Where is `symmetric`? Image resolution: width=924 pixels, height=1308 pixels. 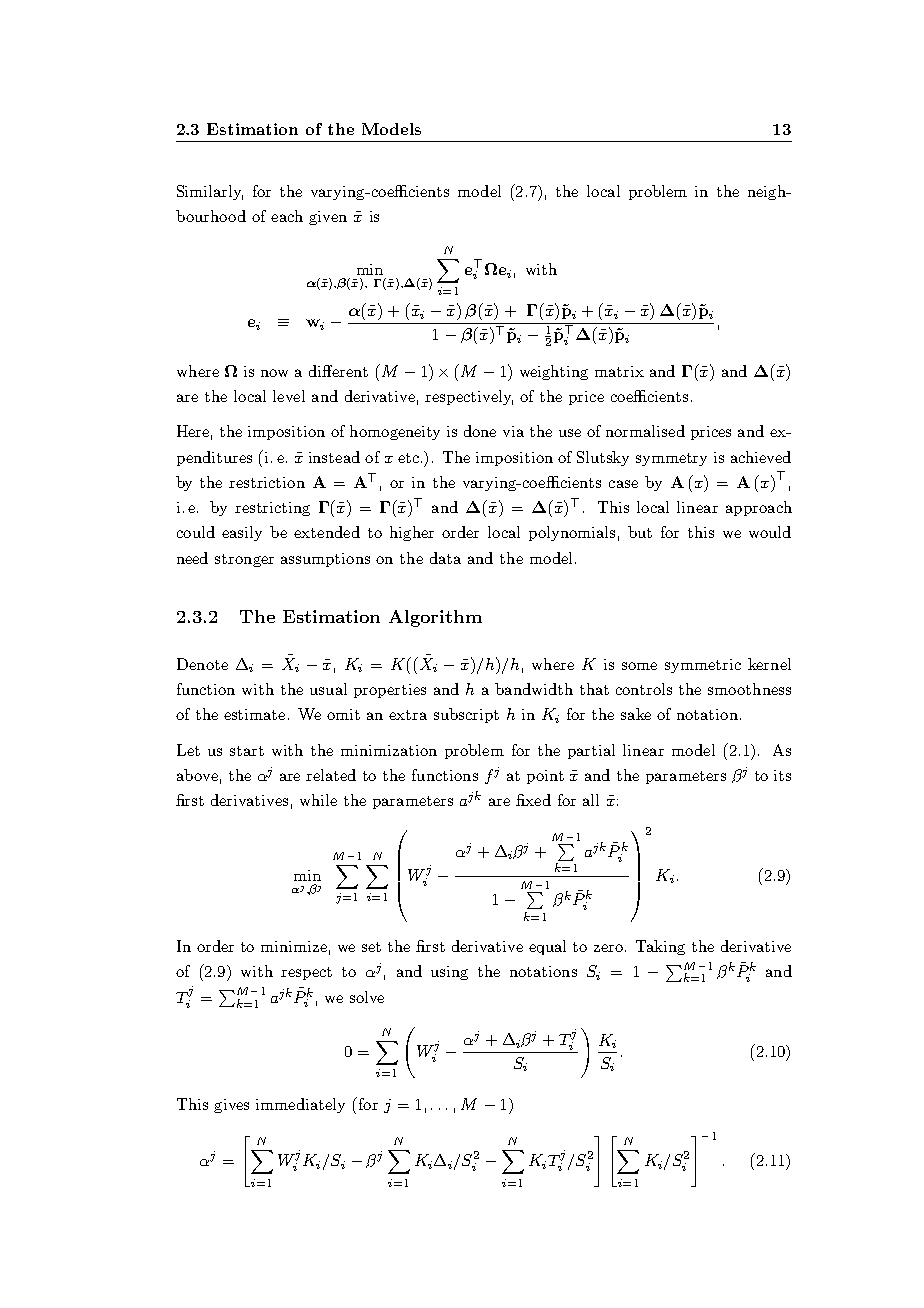
symmetric is located at coordinates (703, 666).
